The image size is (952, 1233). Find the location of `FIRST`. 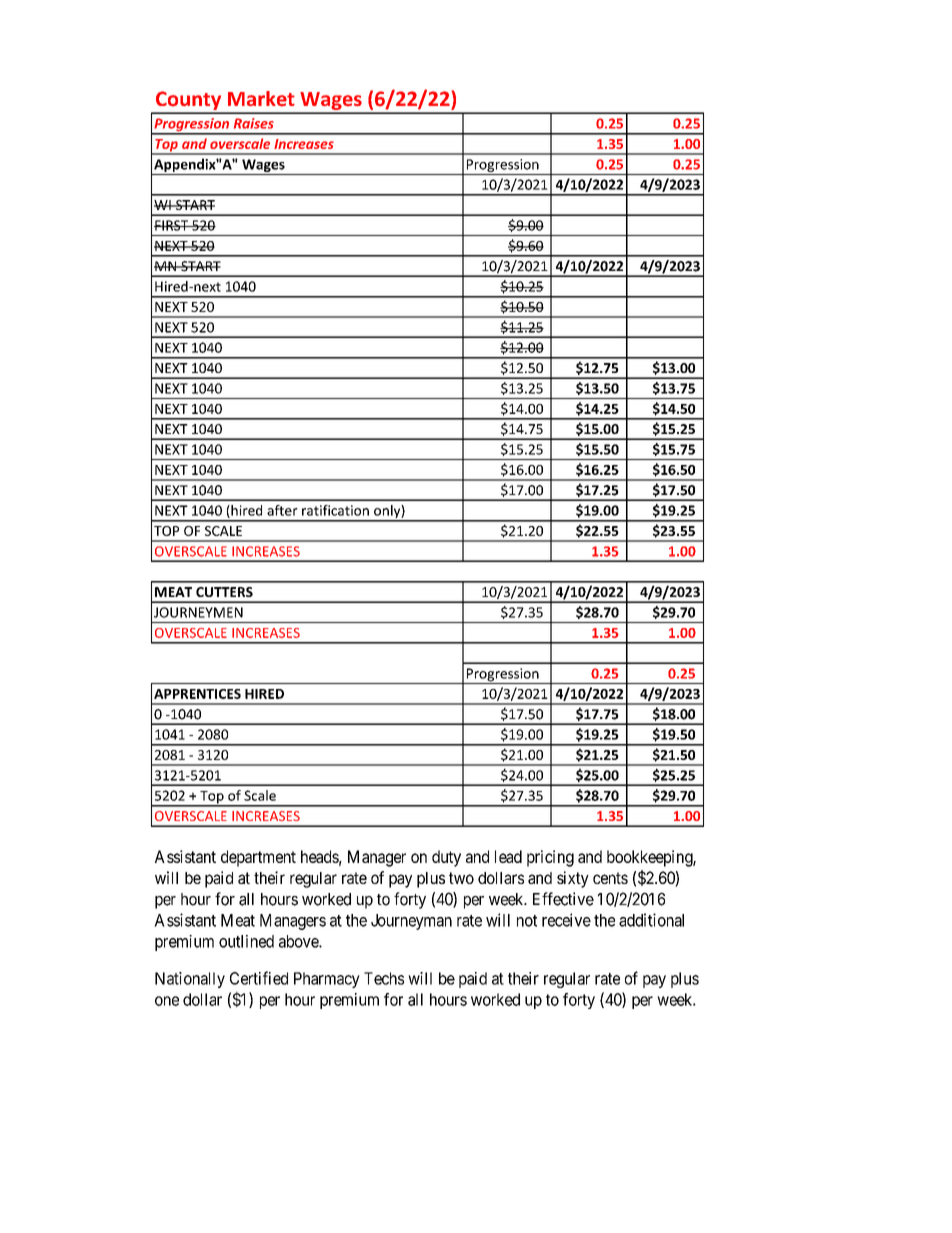

FIRST is located at coordinates (172, 225).
